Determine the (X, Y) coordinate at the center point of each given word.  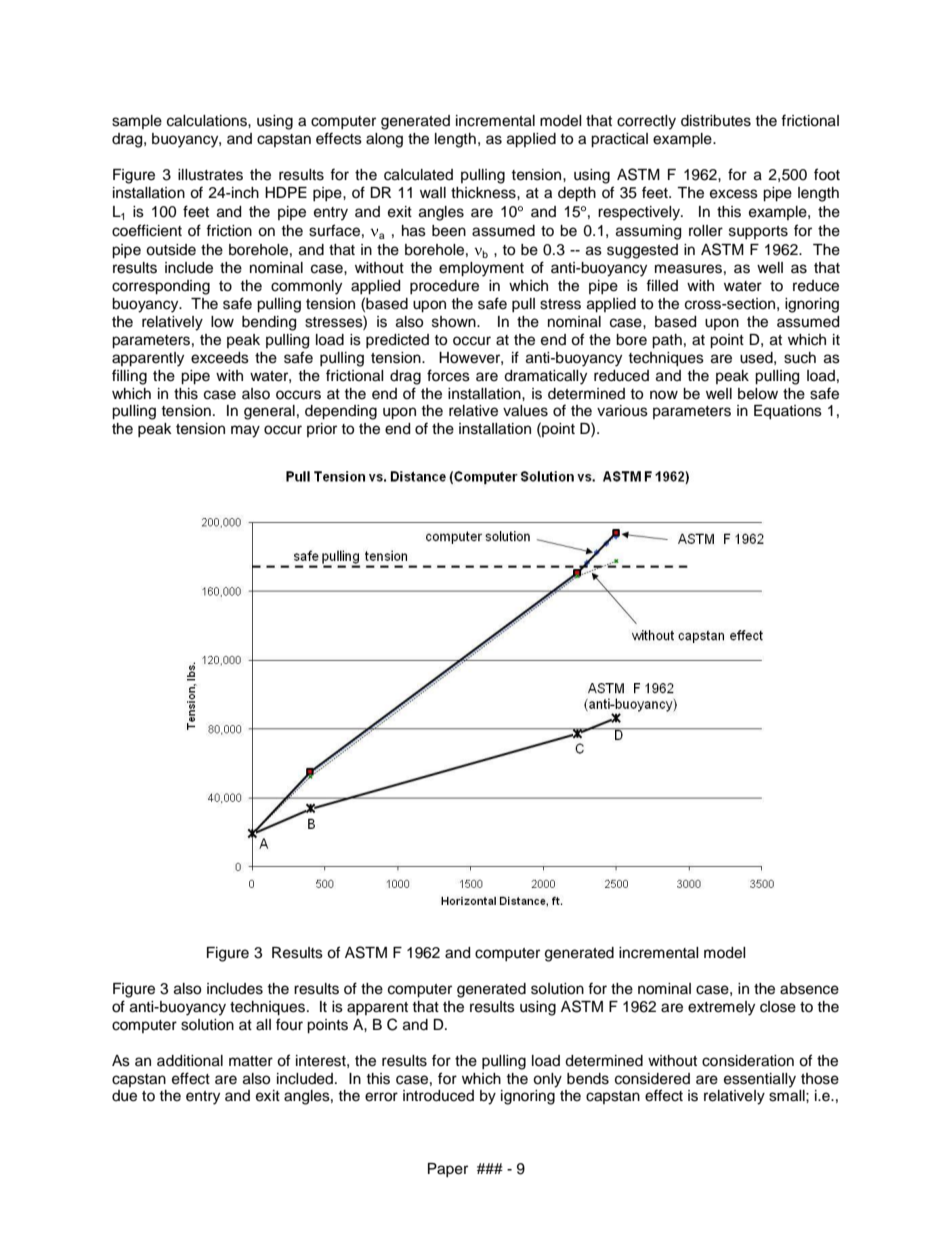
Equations (788, 412)
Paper (448, 1170)
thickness (484, 193)
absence (809, 989)
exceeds (220, 358)
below (758, 394)
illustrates (210, 175)
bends (588, 1079)
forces (448, 375)
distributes (716, 121)
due (124, 1096)
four (289, 1024)
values (525, 411)
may (245, 431)
